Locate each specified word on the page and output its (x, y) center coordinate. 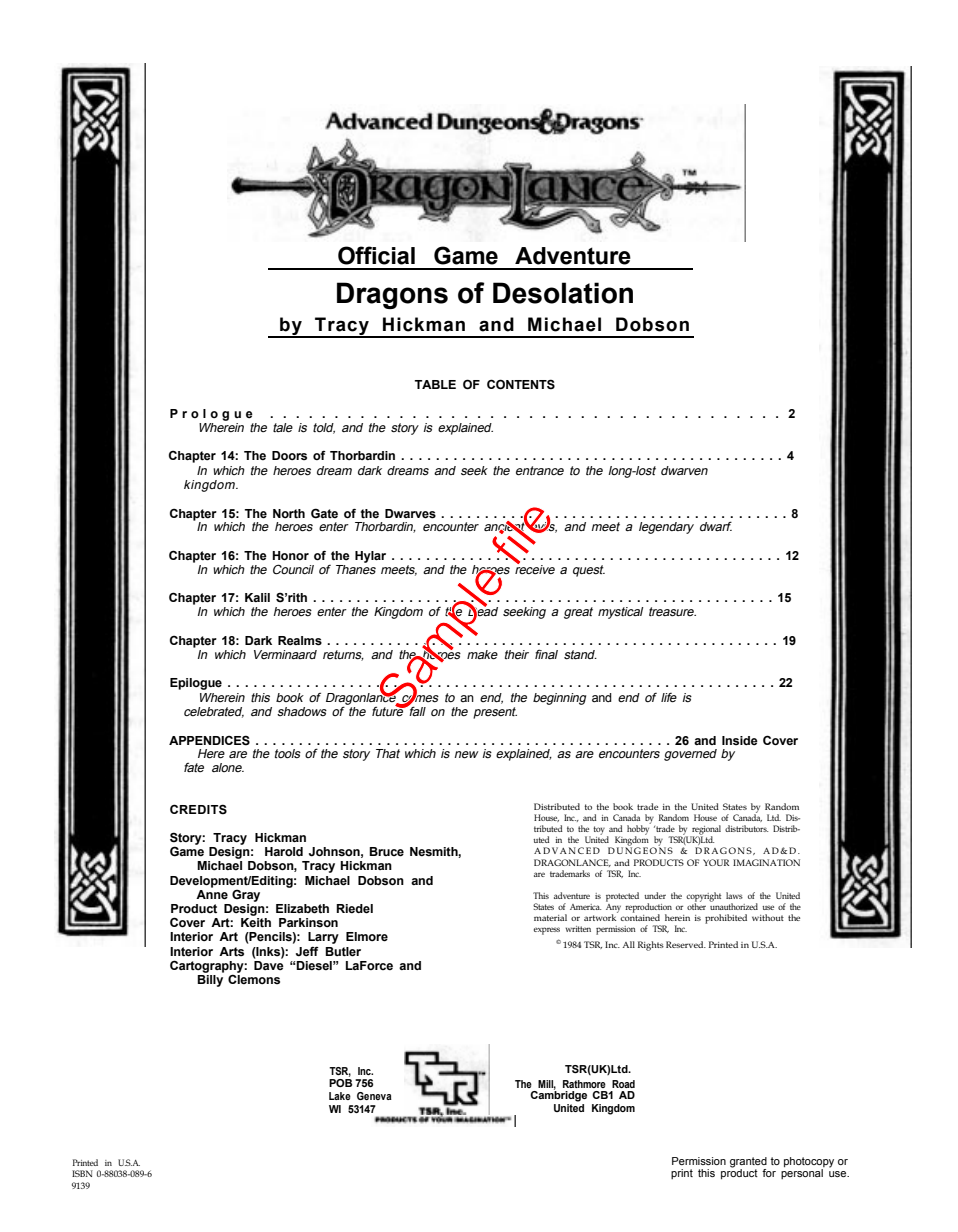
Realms (300, 641)
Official (376, 255)
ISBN (82, 1173)
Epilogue (196, 684)
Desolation (563, 293)
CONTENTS (521, 384)
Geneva (374, 1096)
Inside (740, 740)
